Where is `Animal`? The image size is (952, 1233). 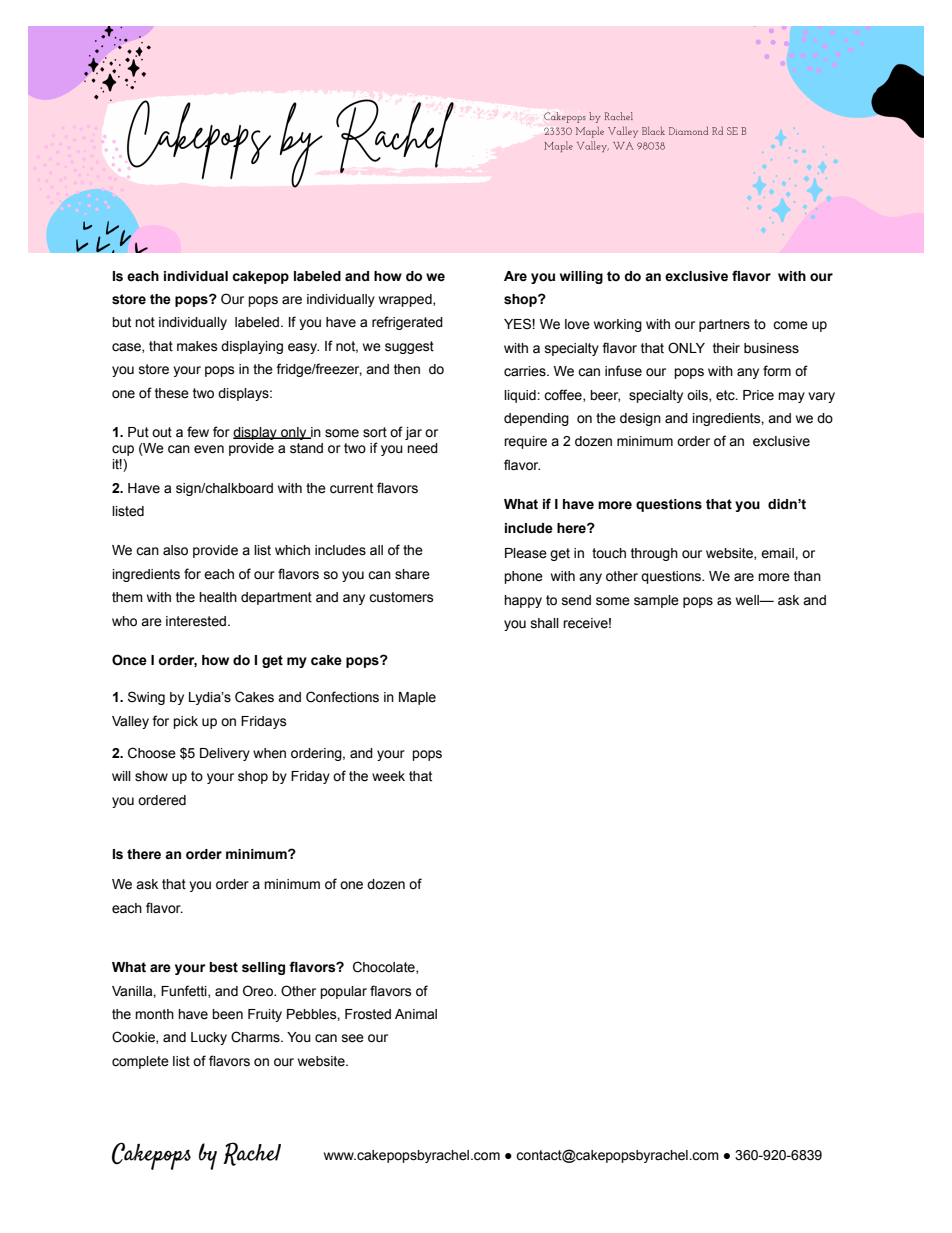
Animal is located at coordinates (416, 1014).
